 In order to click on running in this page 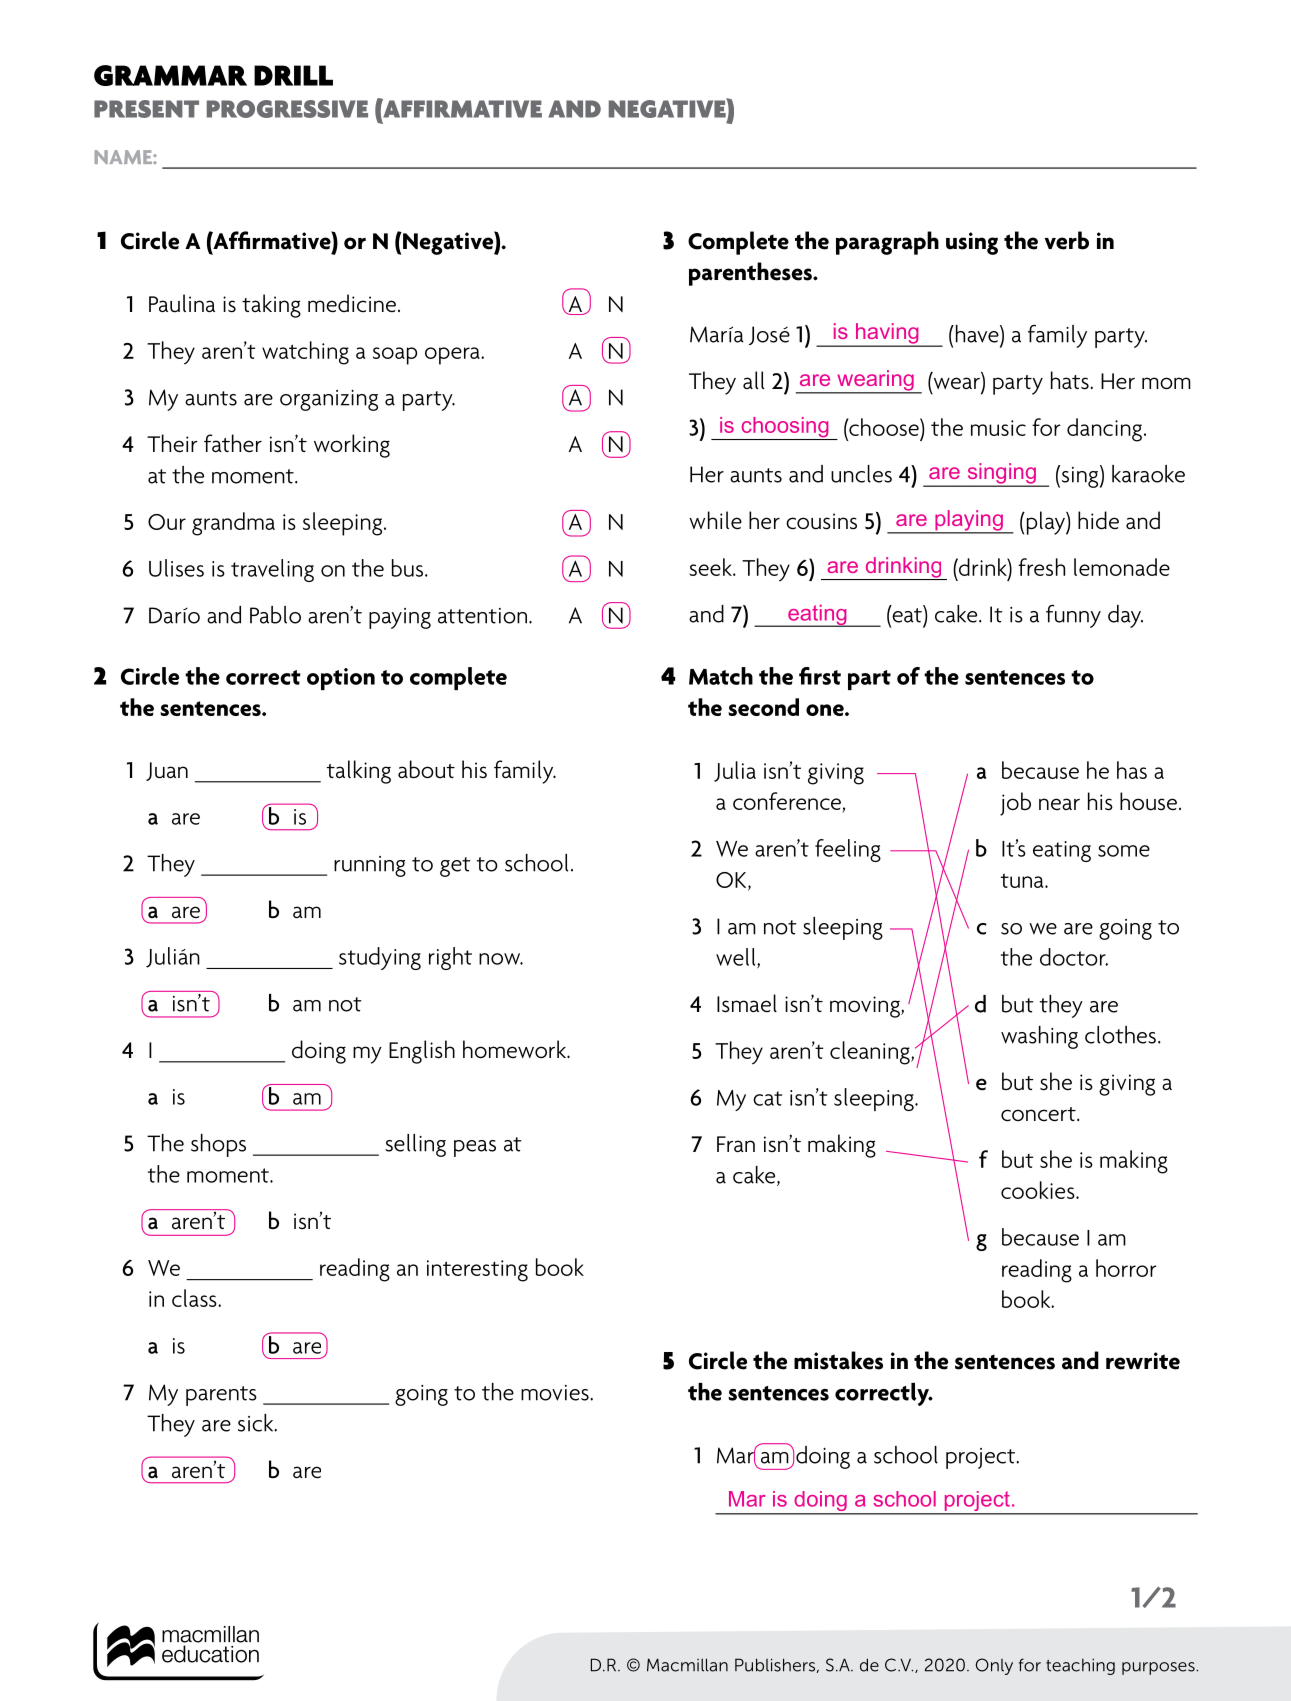, I will do `click(370, 866)`.
